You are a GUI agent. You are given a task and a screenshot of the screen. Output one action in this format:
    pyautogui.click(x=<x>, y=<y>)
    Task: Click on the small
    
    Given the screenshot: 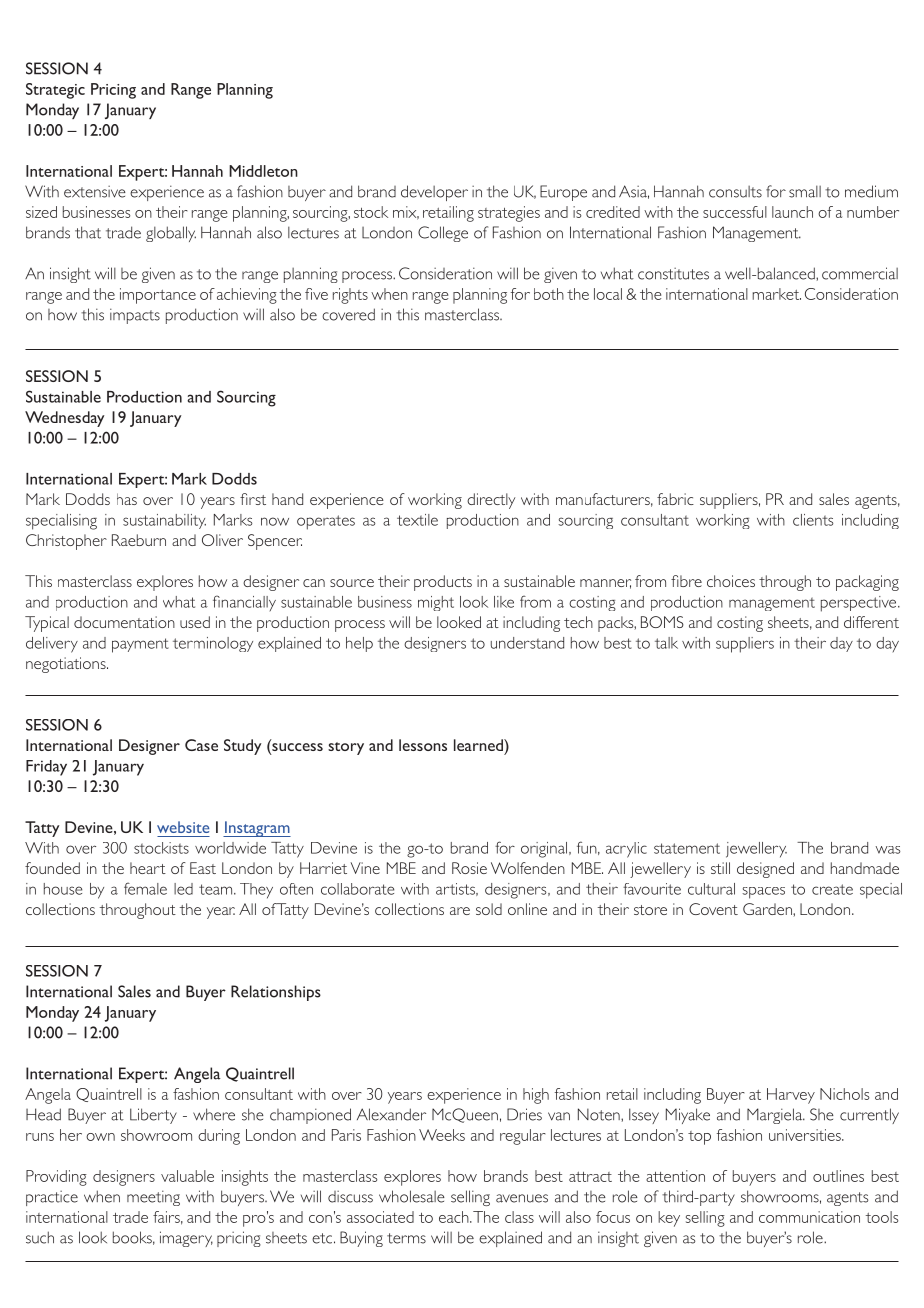 What is the action you would take?
    pyautogui.click(x=805, y=191)
